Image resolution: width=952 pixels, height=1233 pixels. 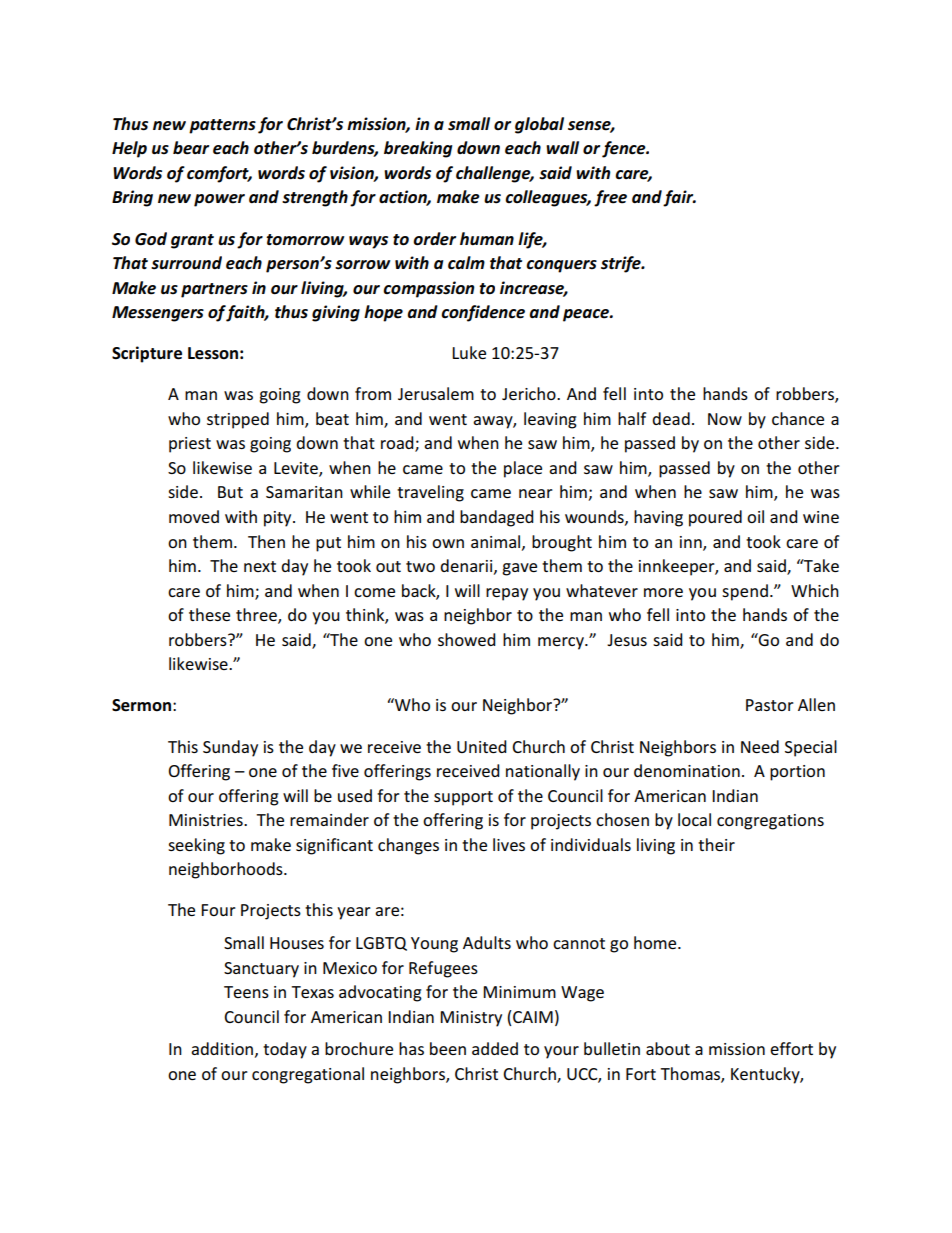 What do you see at coordinates (760, 746) in the screenshot?
I see `Need` at bounding box center [760, 746].
